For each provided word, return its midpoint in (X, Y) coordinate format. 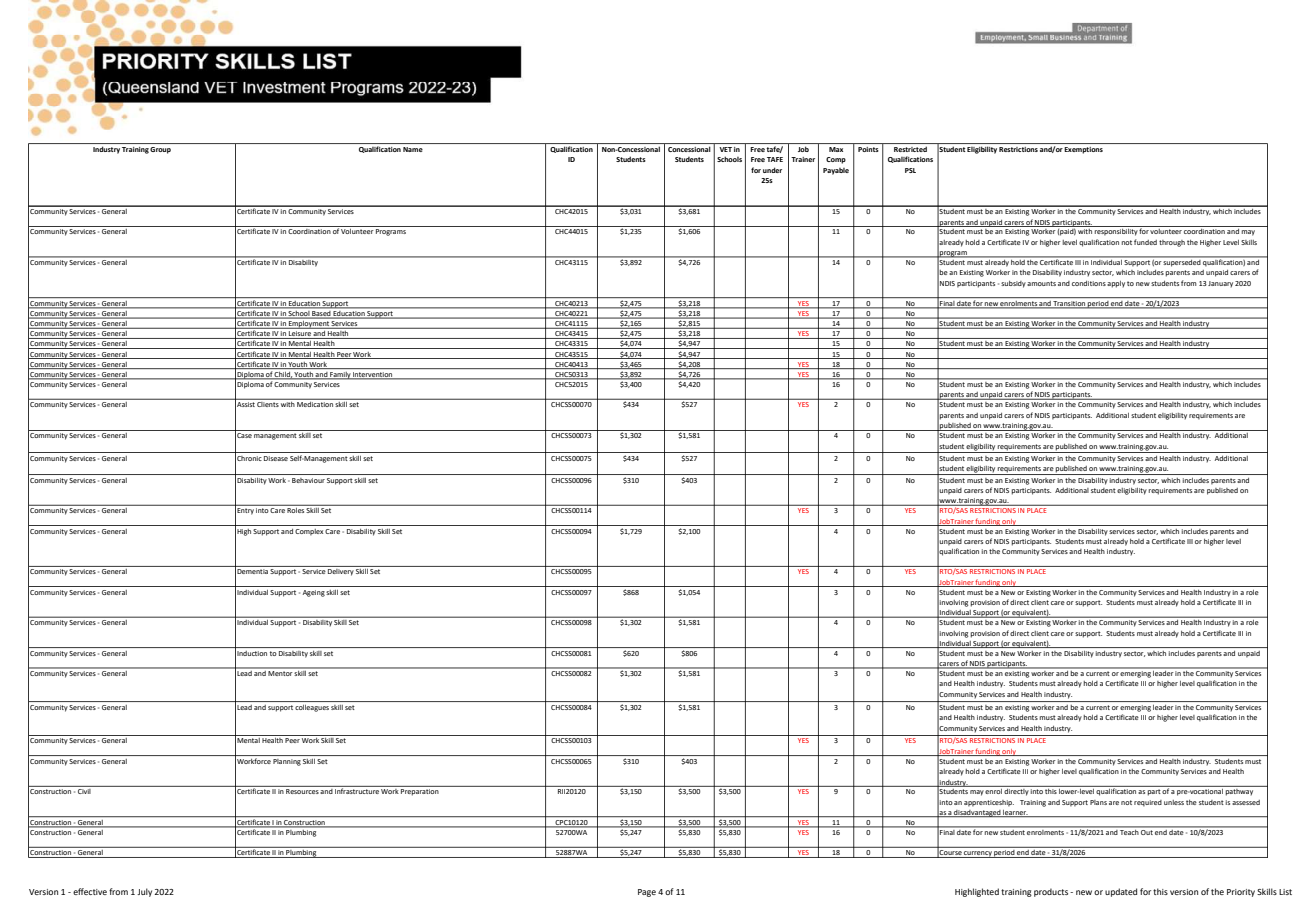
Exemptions (1083, 150)
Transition (1069, 304)
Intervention (373, 375)
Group (160, 150)
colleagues (312, 708)
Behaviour (308, 480)
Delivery (340, 571)
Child (283, 375)
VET (725, 149)
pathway (1240, 791)
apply (1116, 284)
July (144, 892)
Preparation (420, 792)
